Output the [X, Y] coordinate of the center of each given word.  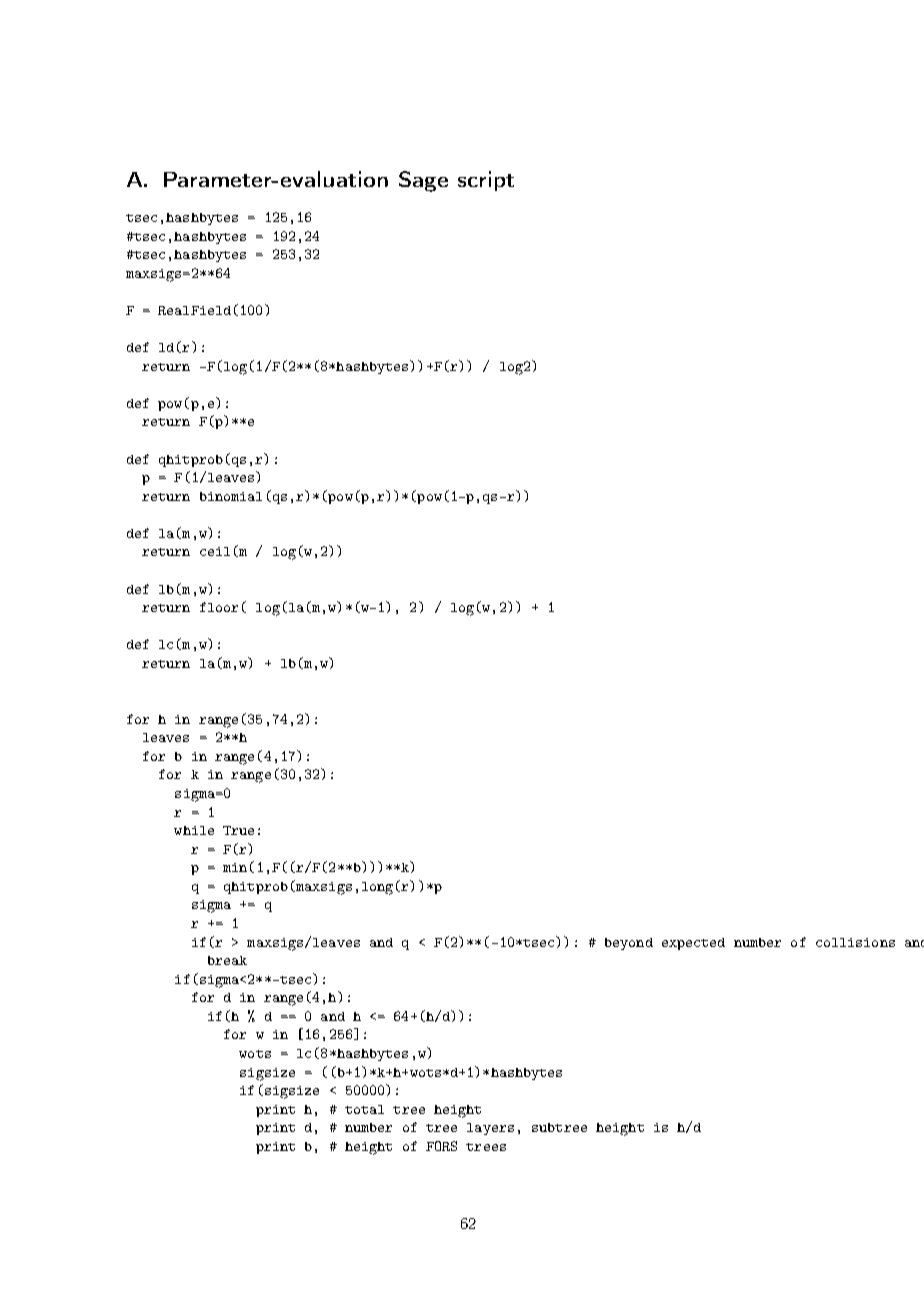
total [364, 1109]
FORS [441, 1146]
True [238, 830]
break [227, 960]
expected [693, 944]
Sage [423, 181]
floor [219, 607]
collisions [855, 942]
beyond [629, 944]
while [194, 830]
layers [490, 1129]
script [486, 181]
